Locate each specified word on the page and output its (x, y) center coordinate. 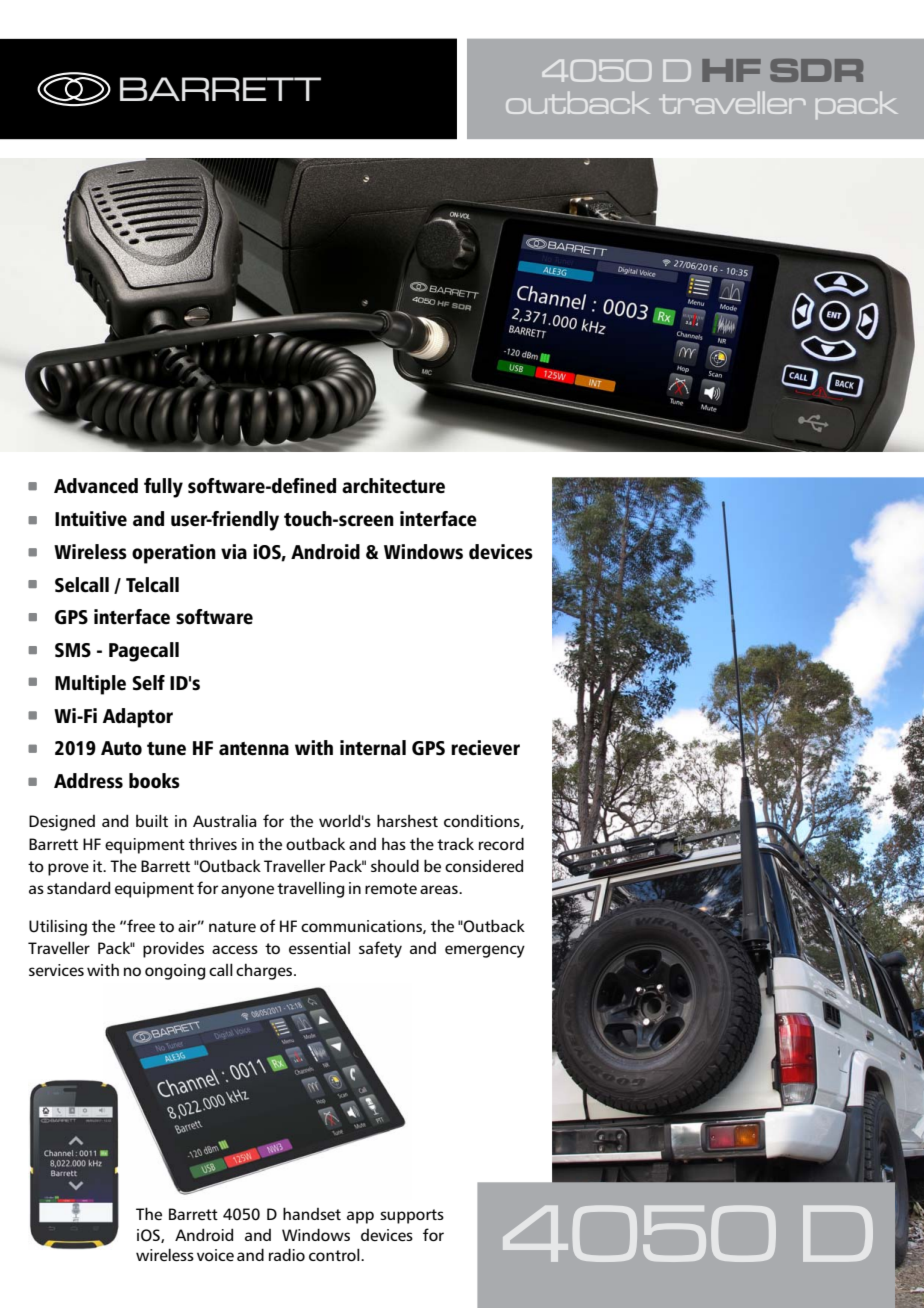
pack (857, 105)
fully (163, 488)
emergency (485, 951)
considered (484, 866)
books (154, 781)
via (234, 552)
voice (215, 1255)
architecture (393, 486)
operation (174, 554)
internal (373, 748)
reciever (485, 748)
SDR (816, 70)
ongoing (175, 972)
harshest (407, 820)
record (501, 843)
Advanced (96, 486)
